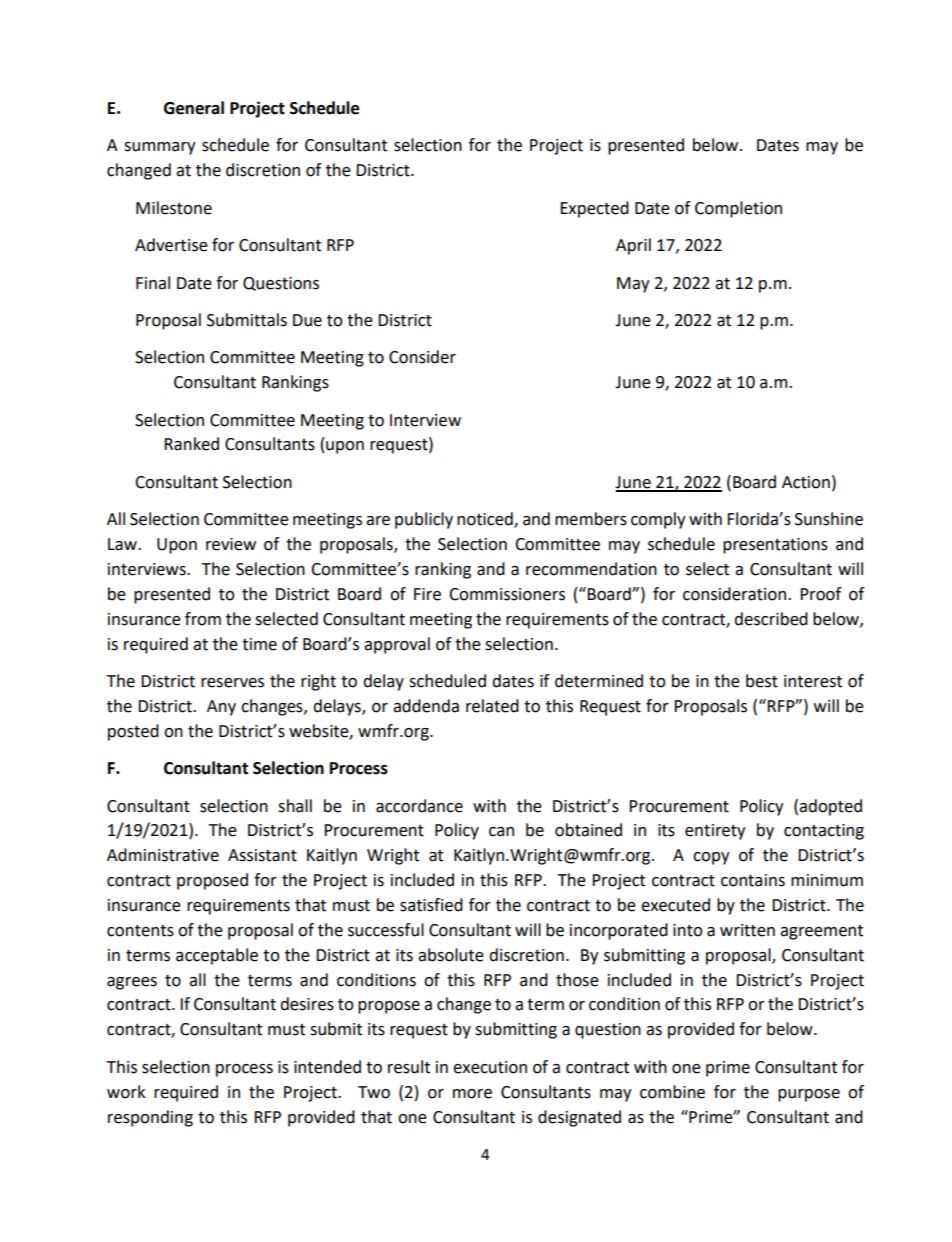 The height and width of the screenshot is (1242, 952). I want to click on more, so click(472, 1094).
